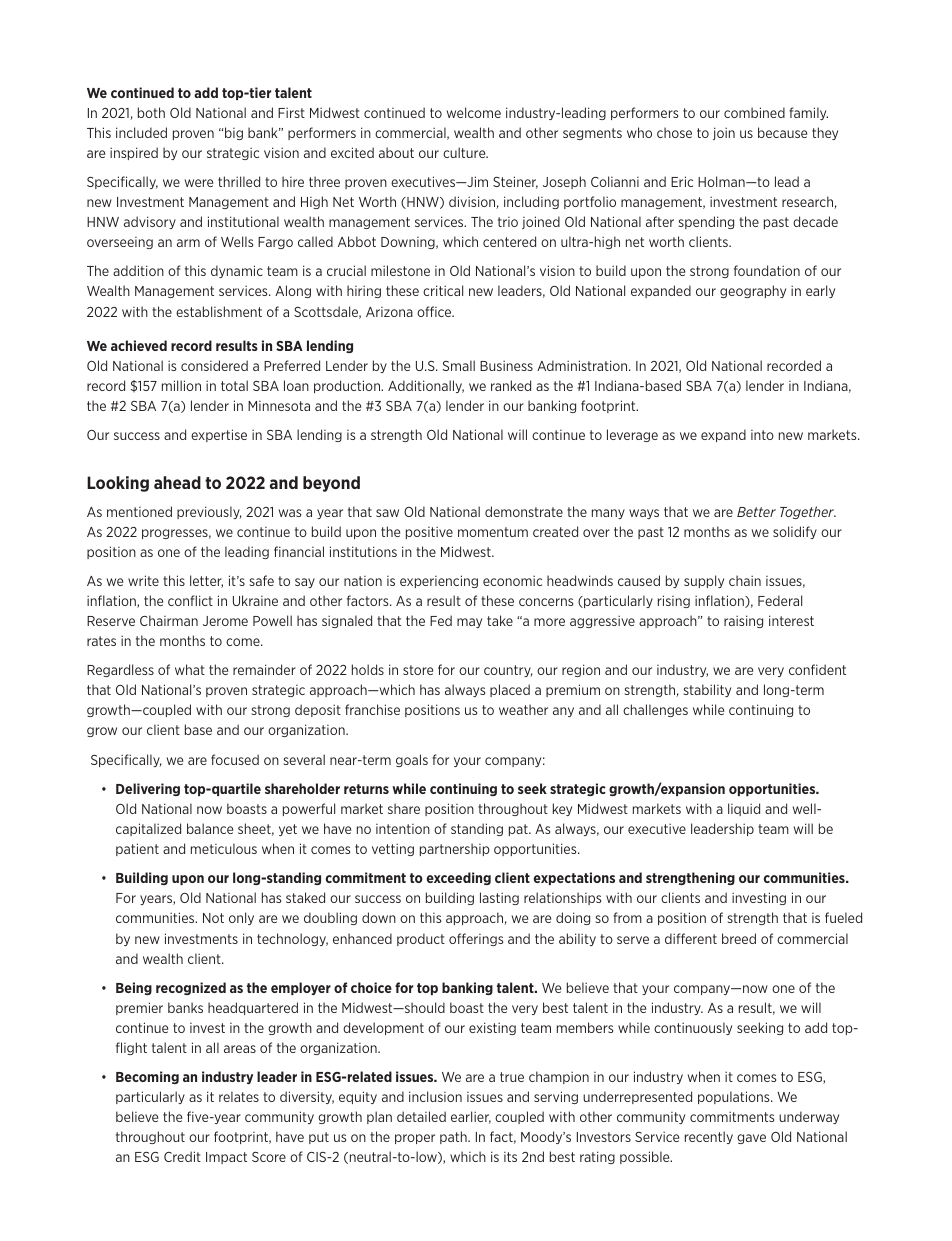 The width and height of the page is (952, 1241). Describe the element at coordinates (743, 621) in the page. I see `raising` at that location.
